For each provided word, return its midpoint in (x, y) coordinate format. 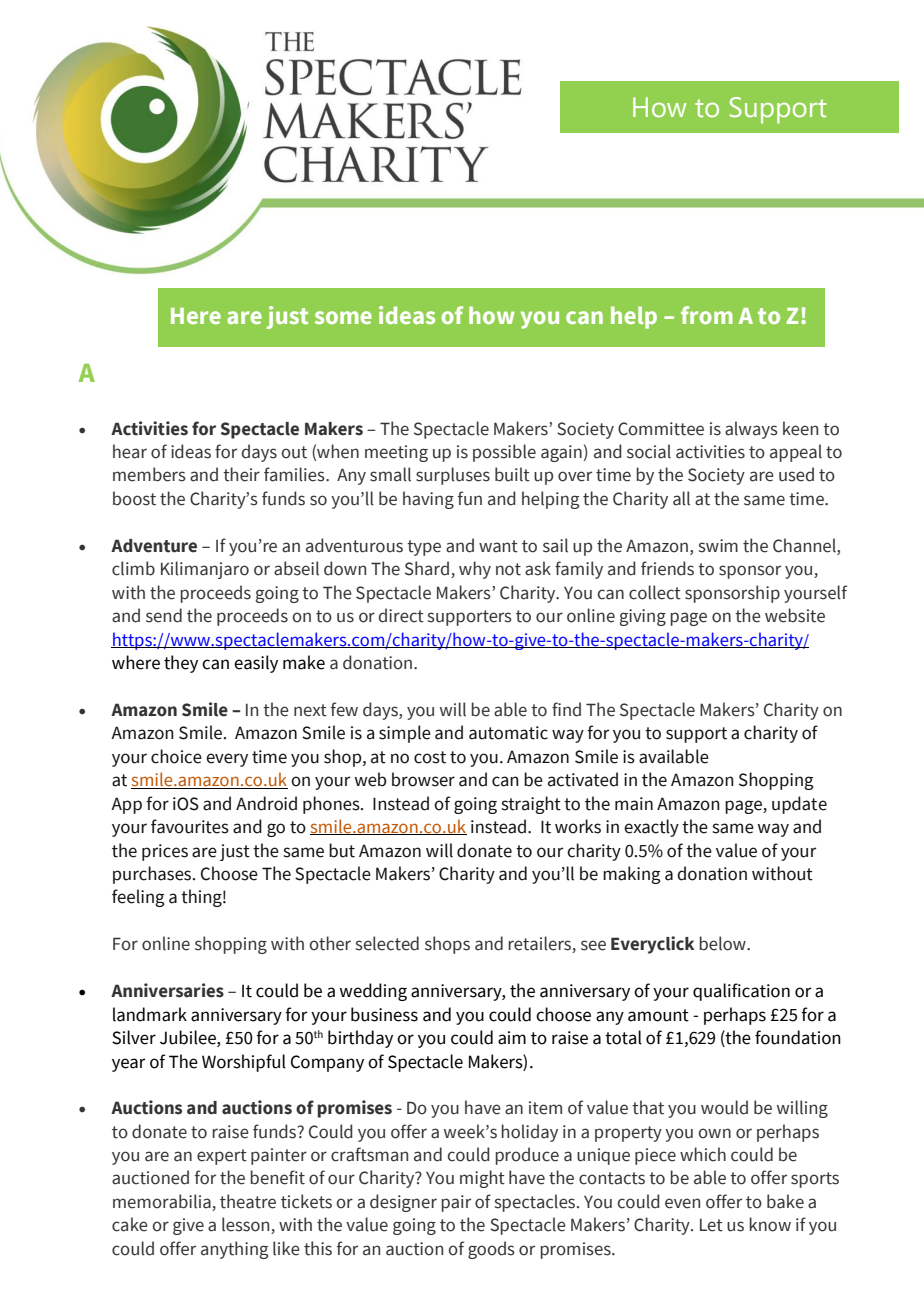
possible (504, 453)
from (707, 315)
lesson (247, 1225)
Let (711, 1225)
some (343, 317)
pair (456, 1203)
